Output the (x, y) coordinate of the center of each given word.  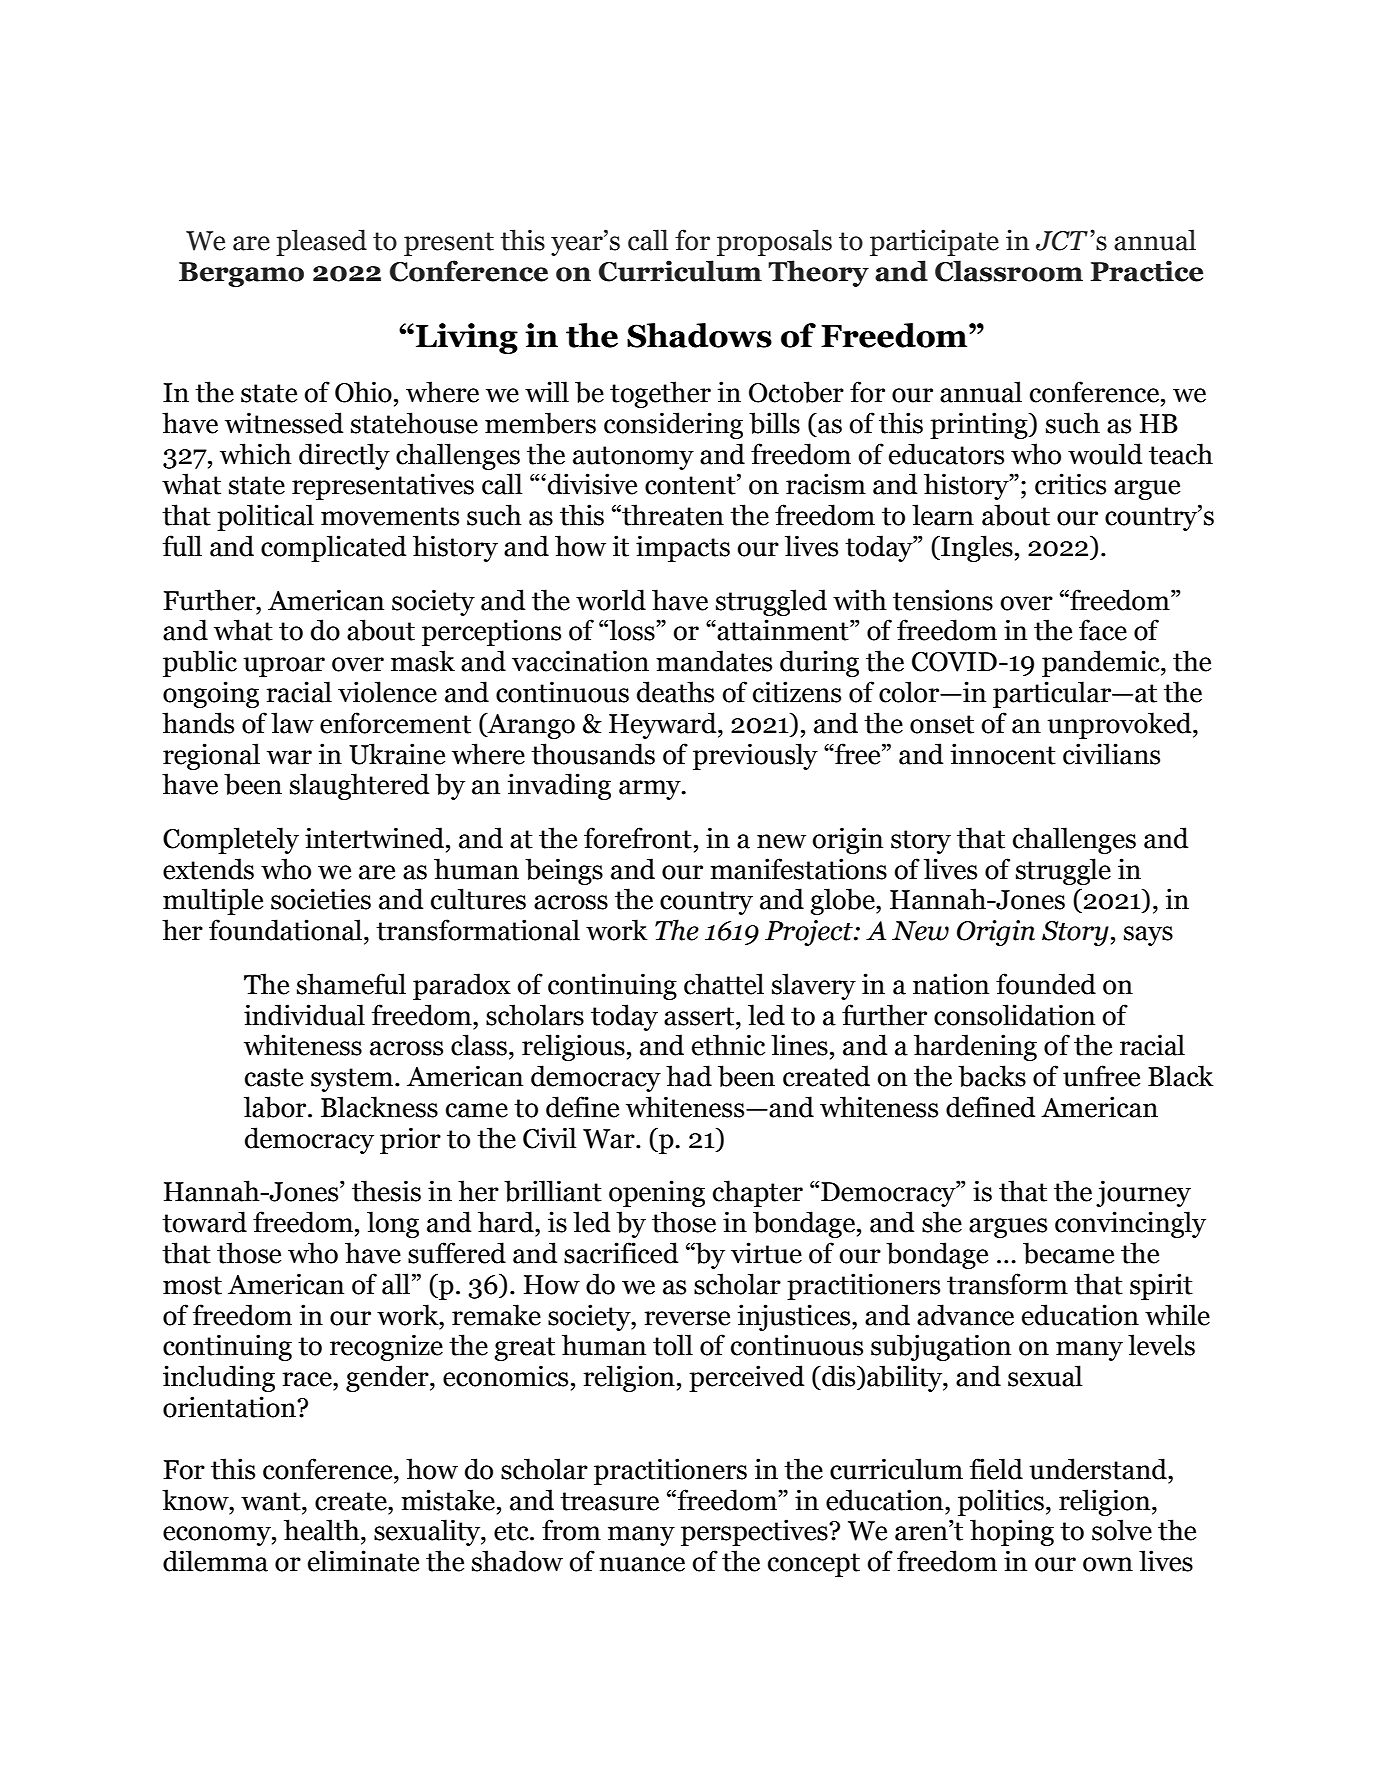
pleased (321, 242)
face (1103, 630)
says (1148, 936)
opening (657, 1193)
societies (321, 899)
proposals (774, 242)
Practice (1147, 271)
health (323, 1530)
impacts (683, 548)
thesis (386, 1191)
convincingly (1130, 1224)
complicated (334, 548)
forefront (638, 838)
